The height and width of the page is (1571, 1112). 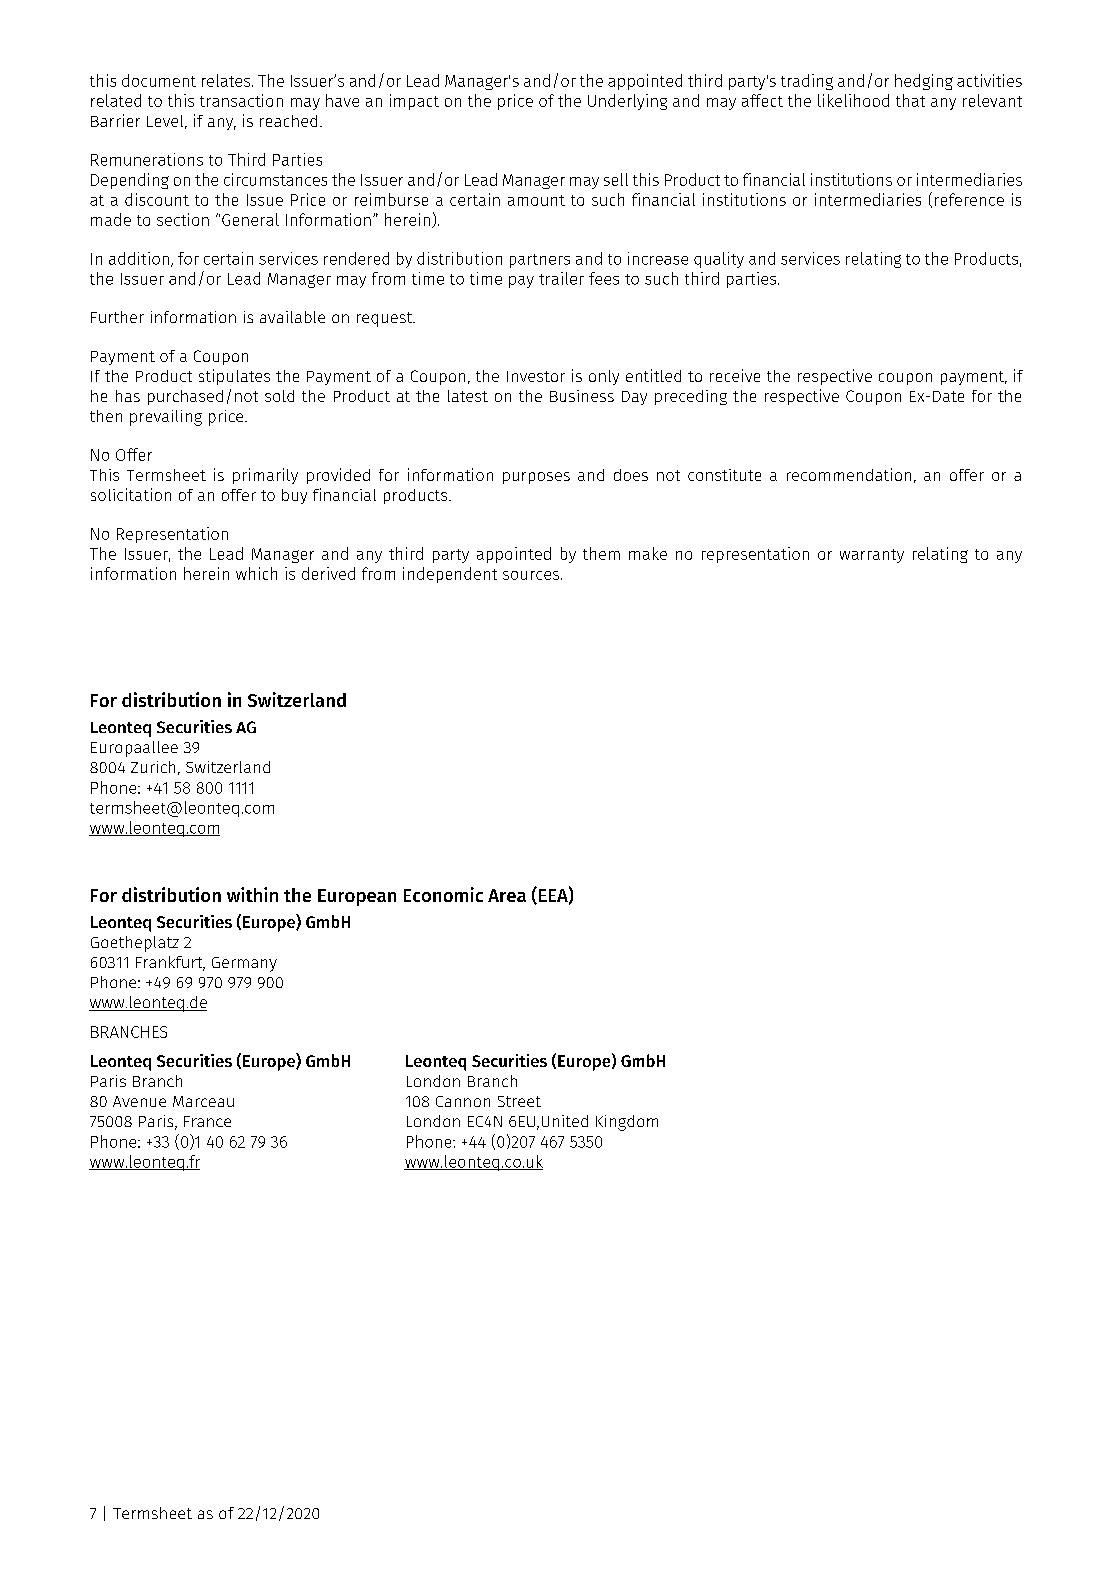 I want to click on sources, so click(x=532, y=575).
